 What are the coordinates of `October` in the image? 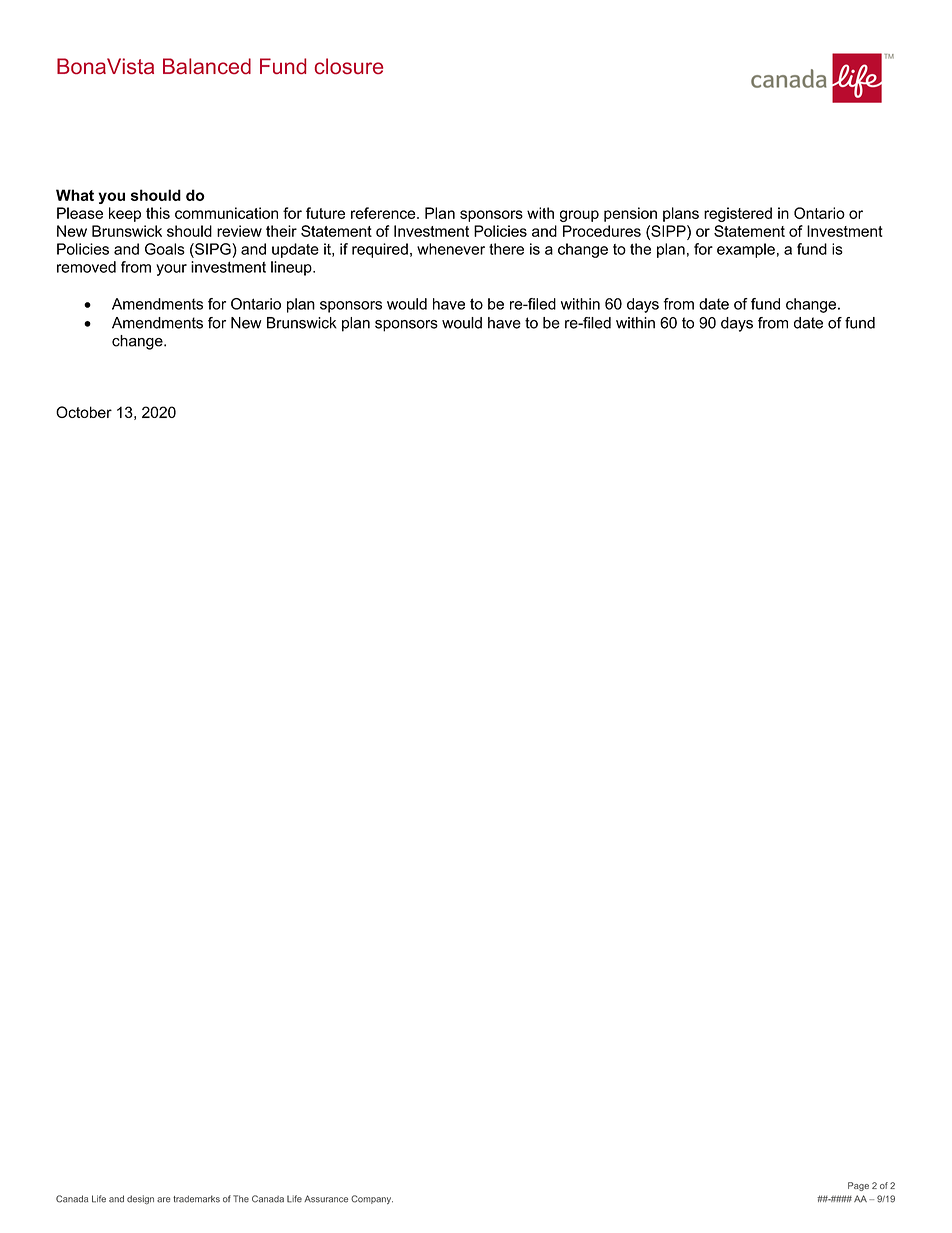 It's located at (84, 412).
